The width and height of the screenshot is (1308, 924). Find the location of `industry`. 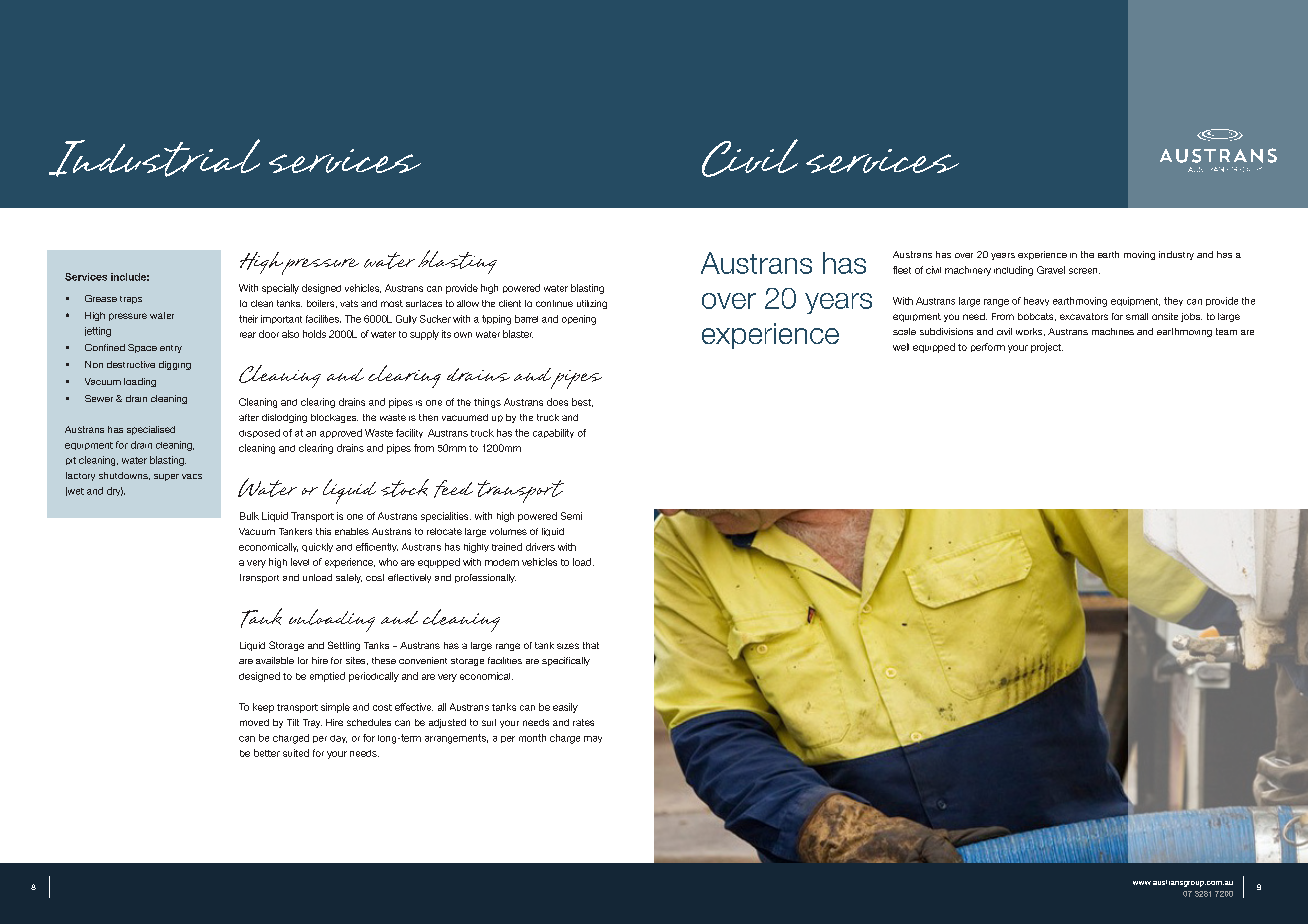

industry is located at coordinates (1176, 255).
